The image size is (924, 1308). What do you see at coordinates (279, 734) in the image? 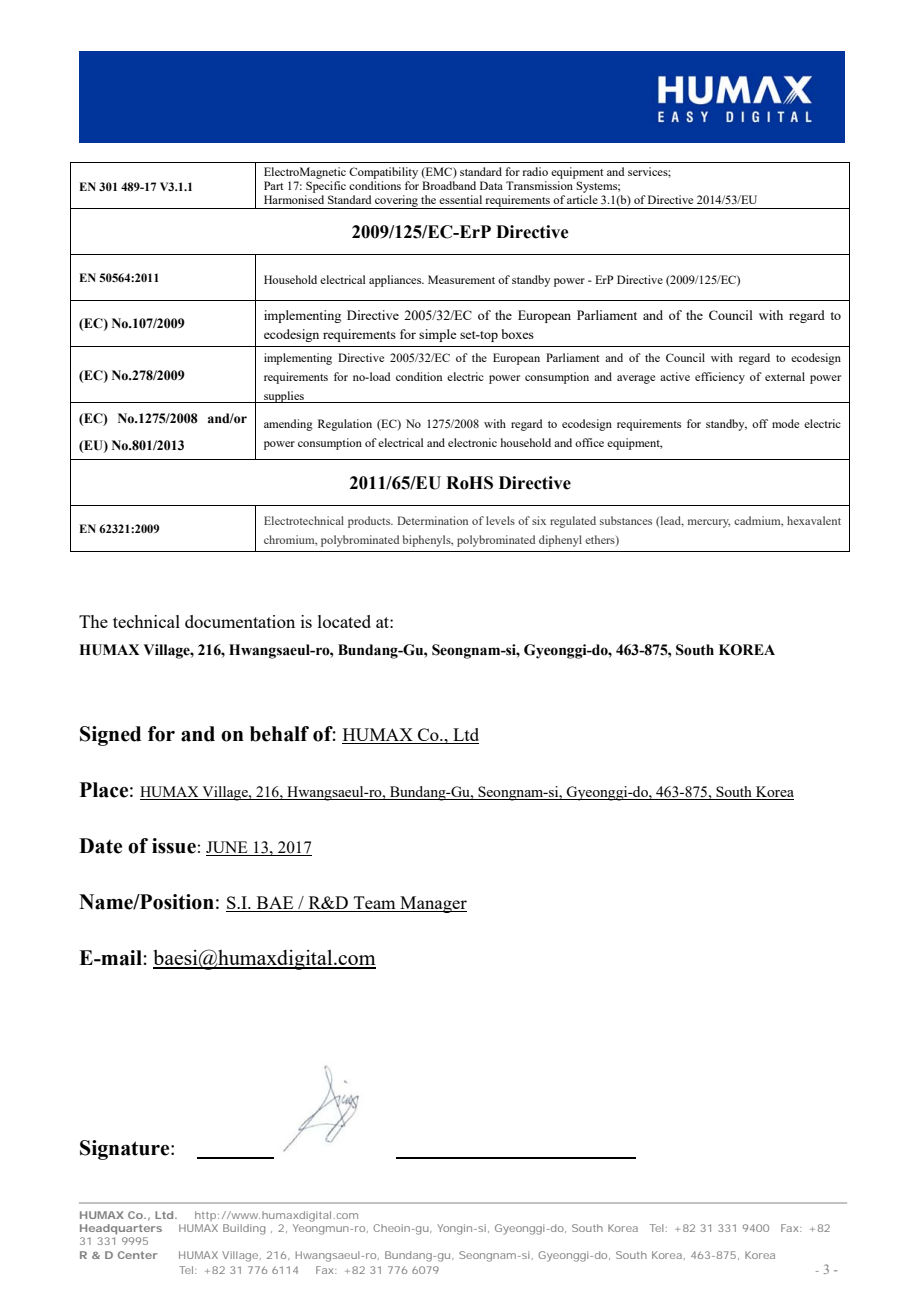
I see `behalf` at bounding box center [279, 734].
